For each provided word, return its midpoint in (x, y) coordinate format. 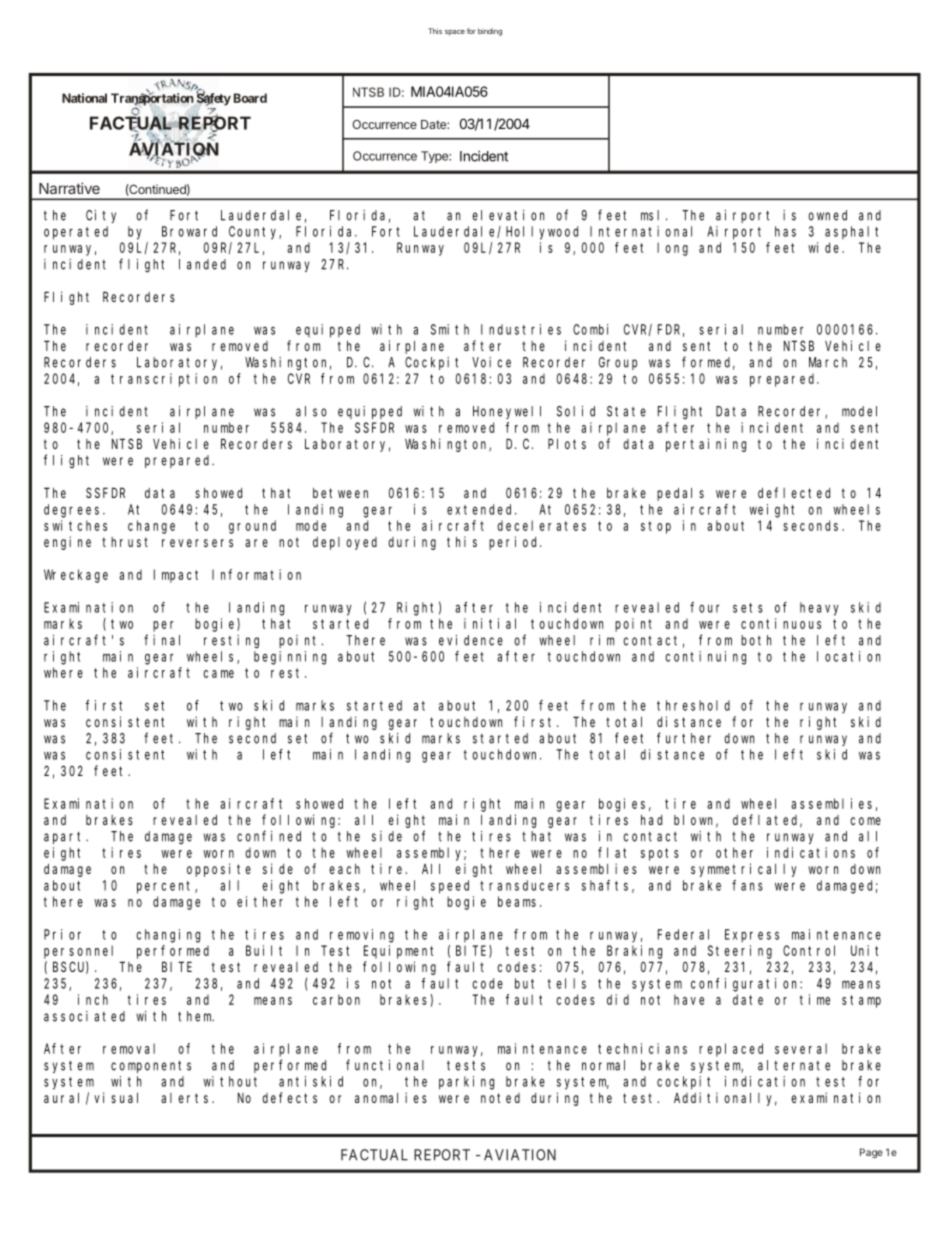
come (865, 821)
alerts (187, 1098)
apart (65, 838)
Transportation (152, 100)
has (785, 231)
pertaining (706, 445)
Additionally (725, 1099)
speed (450, 887)
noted (500, 1098)
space (455, 33)
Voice (491, 362)
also (311, 411)
